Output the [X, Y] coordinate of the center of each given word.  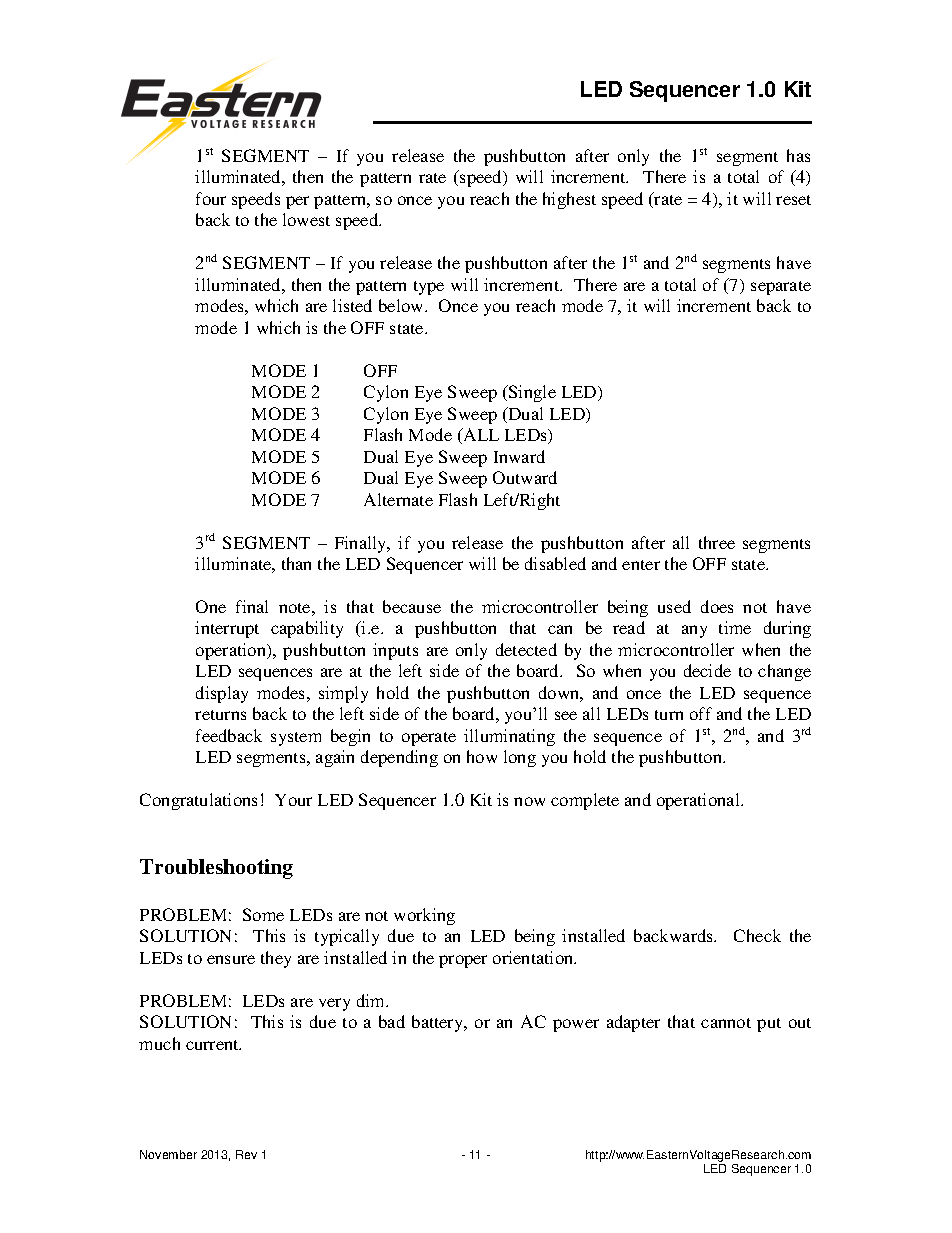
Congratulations [198, 801]
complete [585, 801]
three [717, 542]
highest [569, 200]
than [296, 563]
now [529, 801]
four [211, 198]
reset [793, 200]
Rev [246, 1154]
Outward [525, 477]
